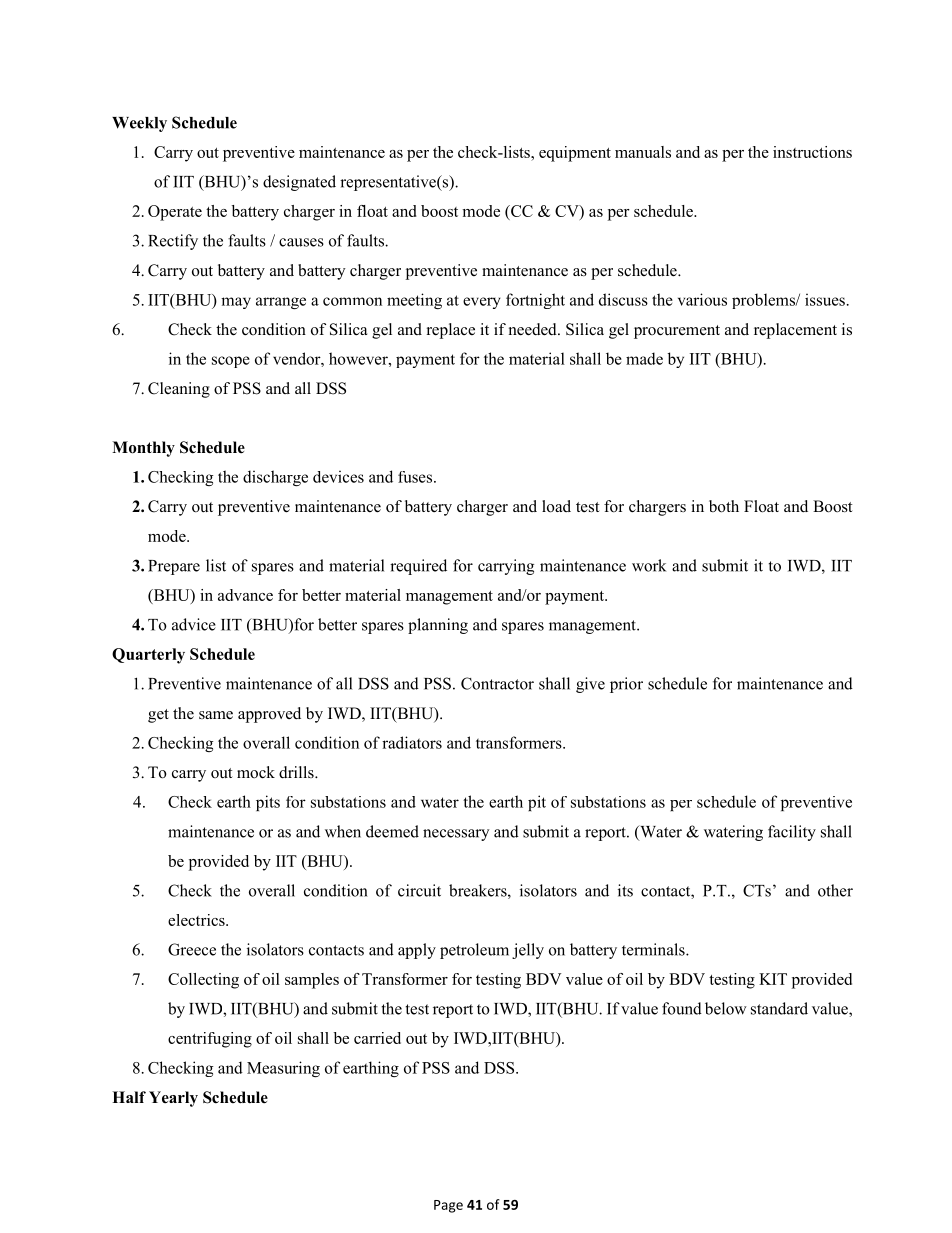 This image has width=952, height=1233. I want to click on Operate, so click(175, 213).
